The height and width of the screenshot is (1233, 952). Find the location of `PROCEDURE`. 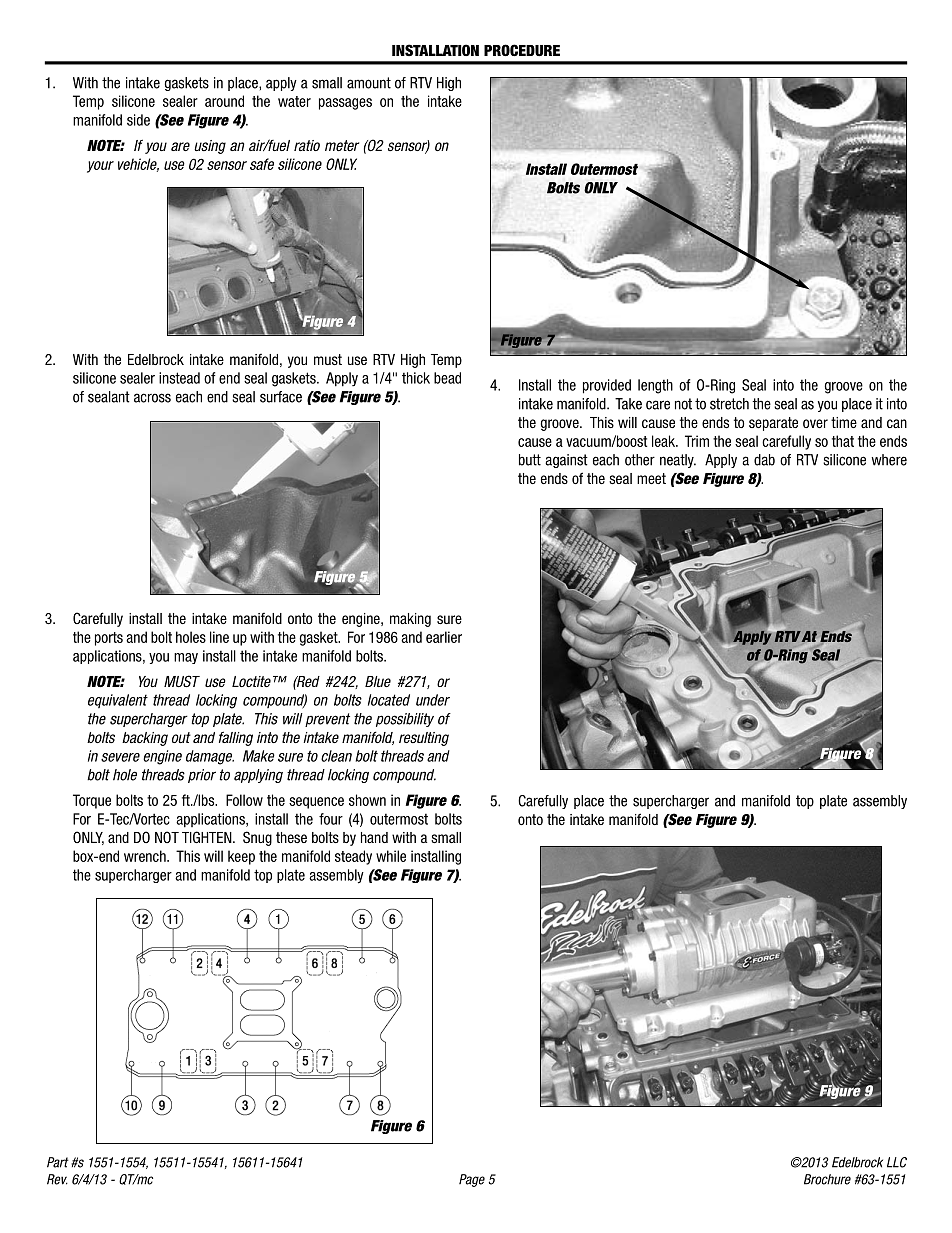

PROCEDURE is located at coordinates (522, 50).
